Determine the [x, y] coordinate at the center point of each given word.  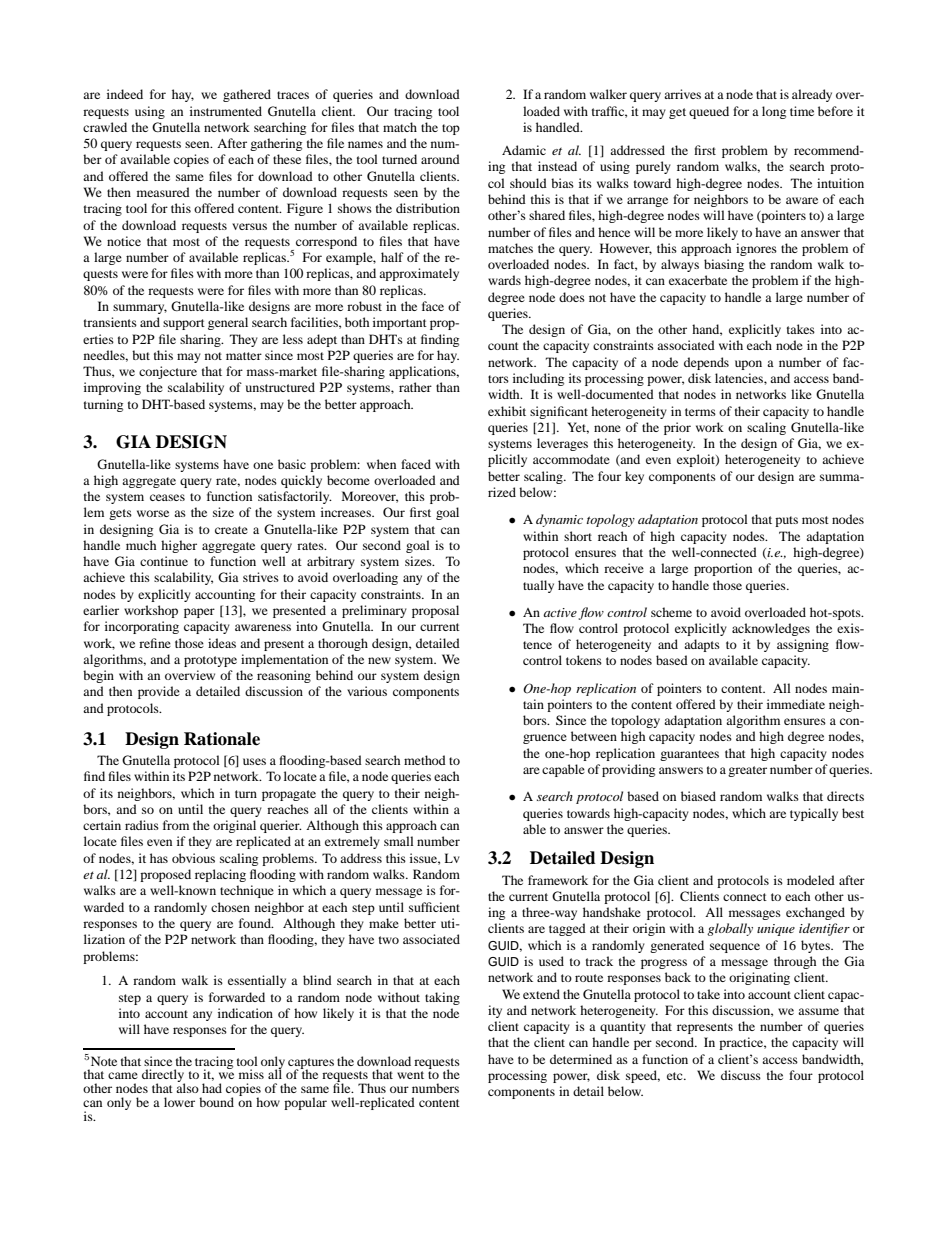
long [774, 112]
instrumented [226, 111]
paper [199, 613]
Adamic [524, 150]
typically [814, 814]
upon [748, 365]
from [176, 825]
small [399, 841]
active [560, 612]
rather [415, 387]
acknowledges [771, 629]
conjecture [168, 372]
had [212, 1088]
